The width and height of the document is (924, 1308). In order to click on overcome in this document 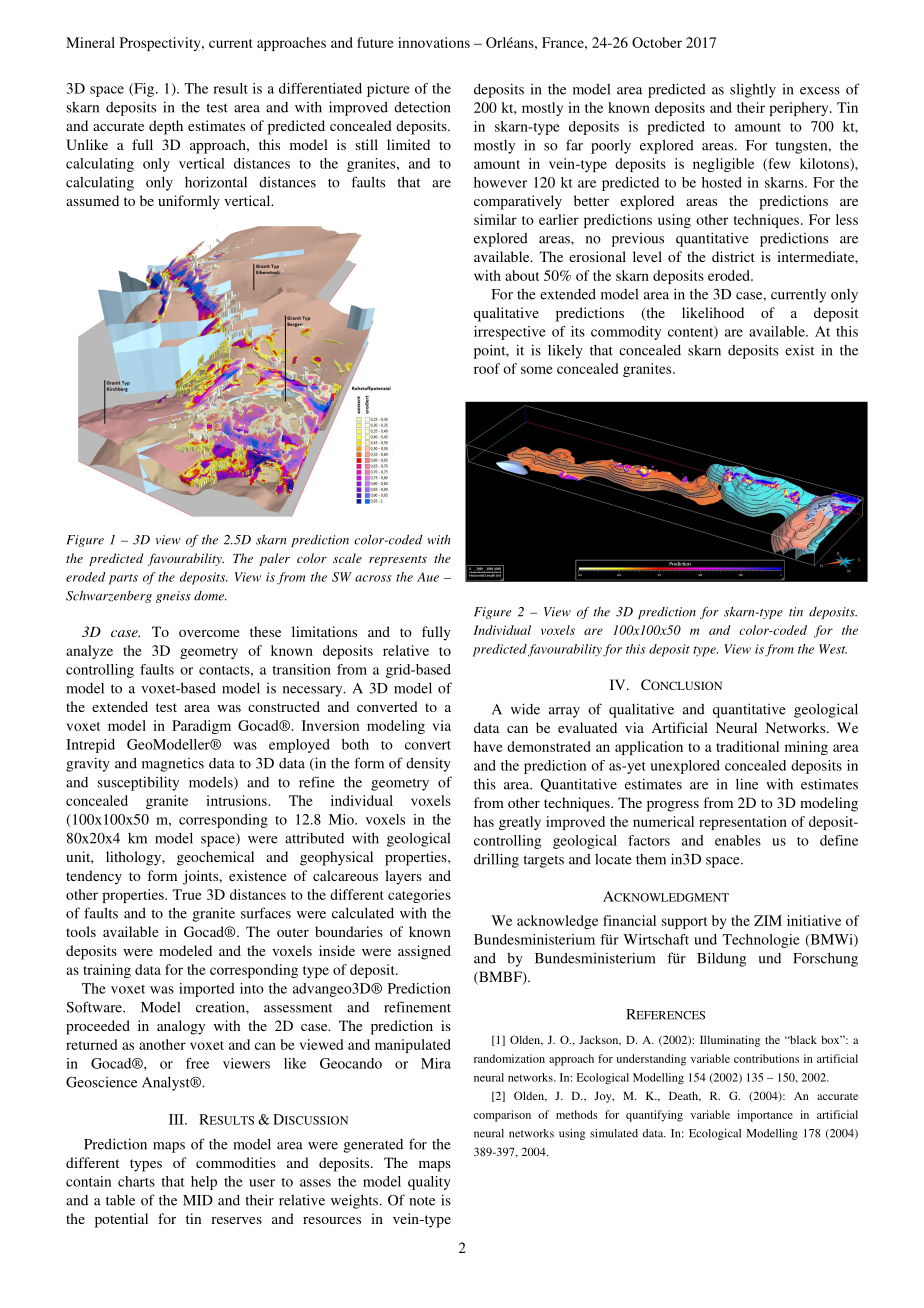, I will do `click(209, 633)`.
